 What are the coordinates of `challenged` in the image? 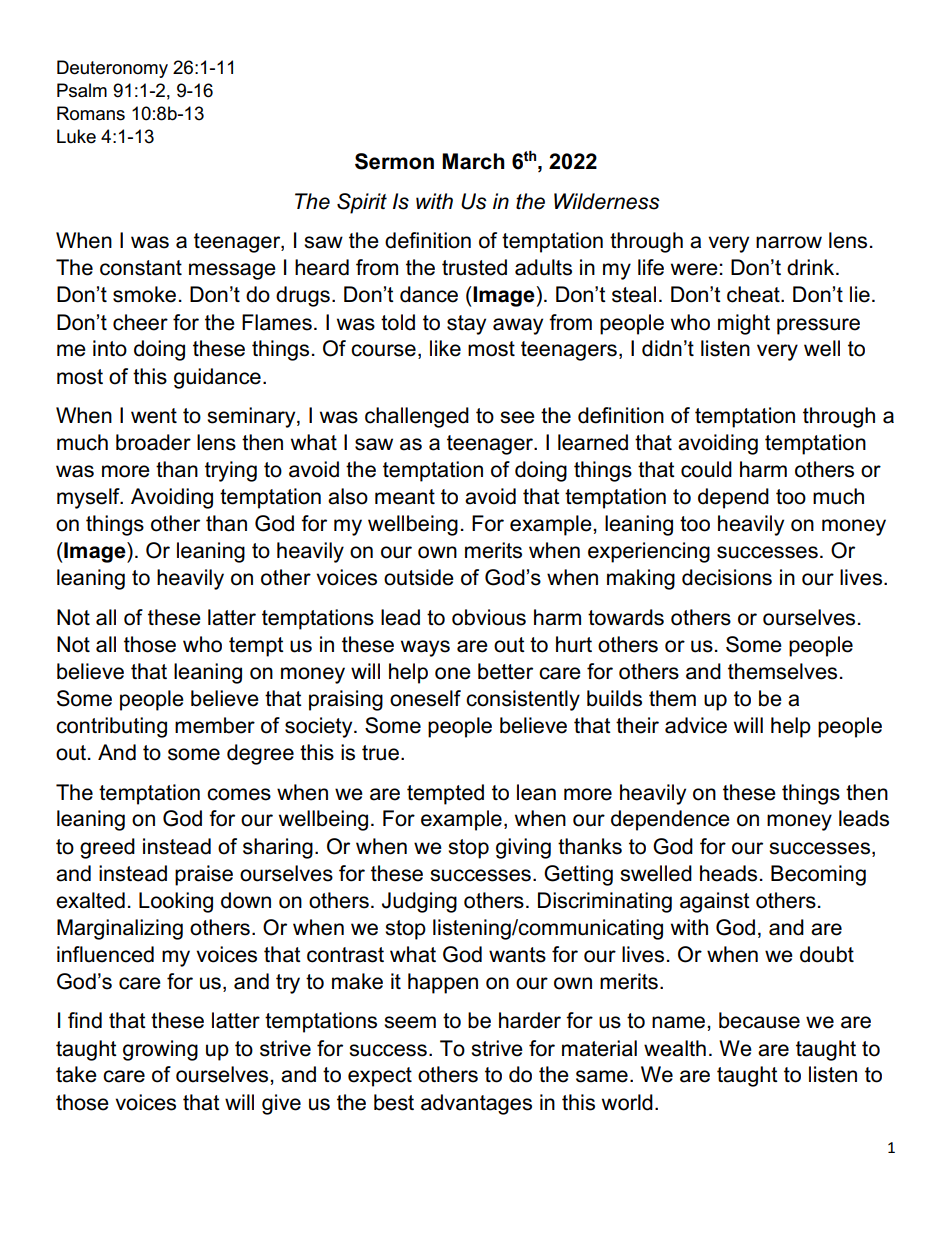 It's located at (417, 417).
